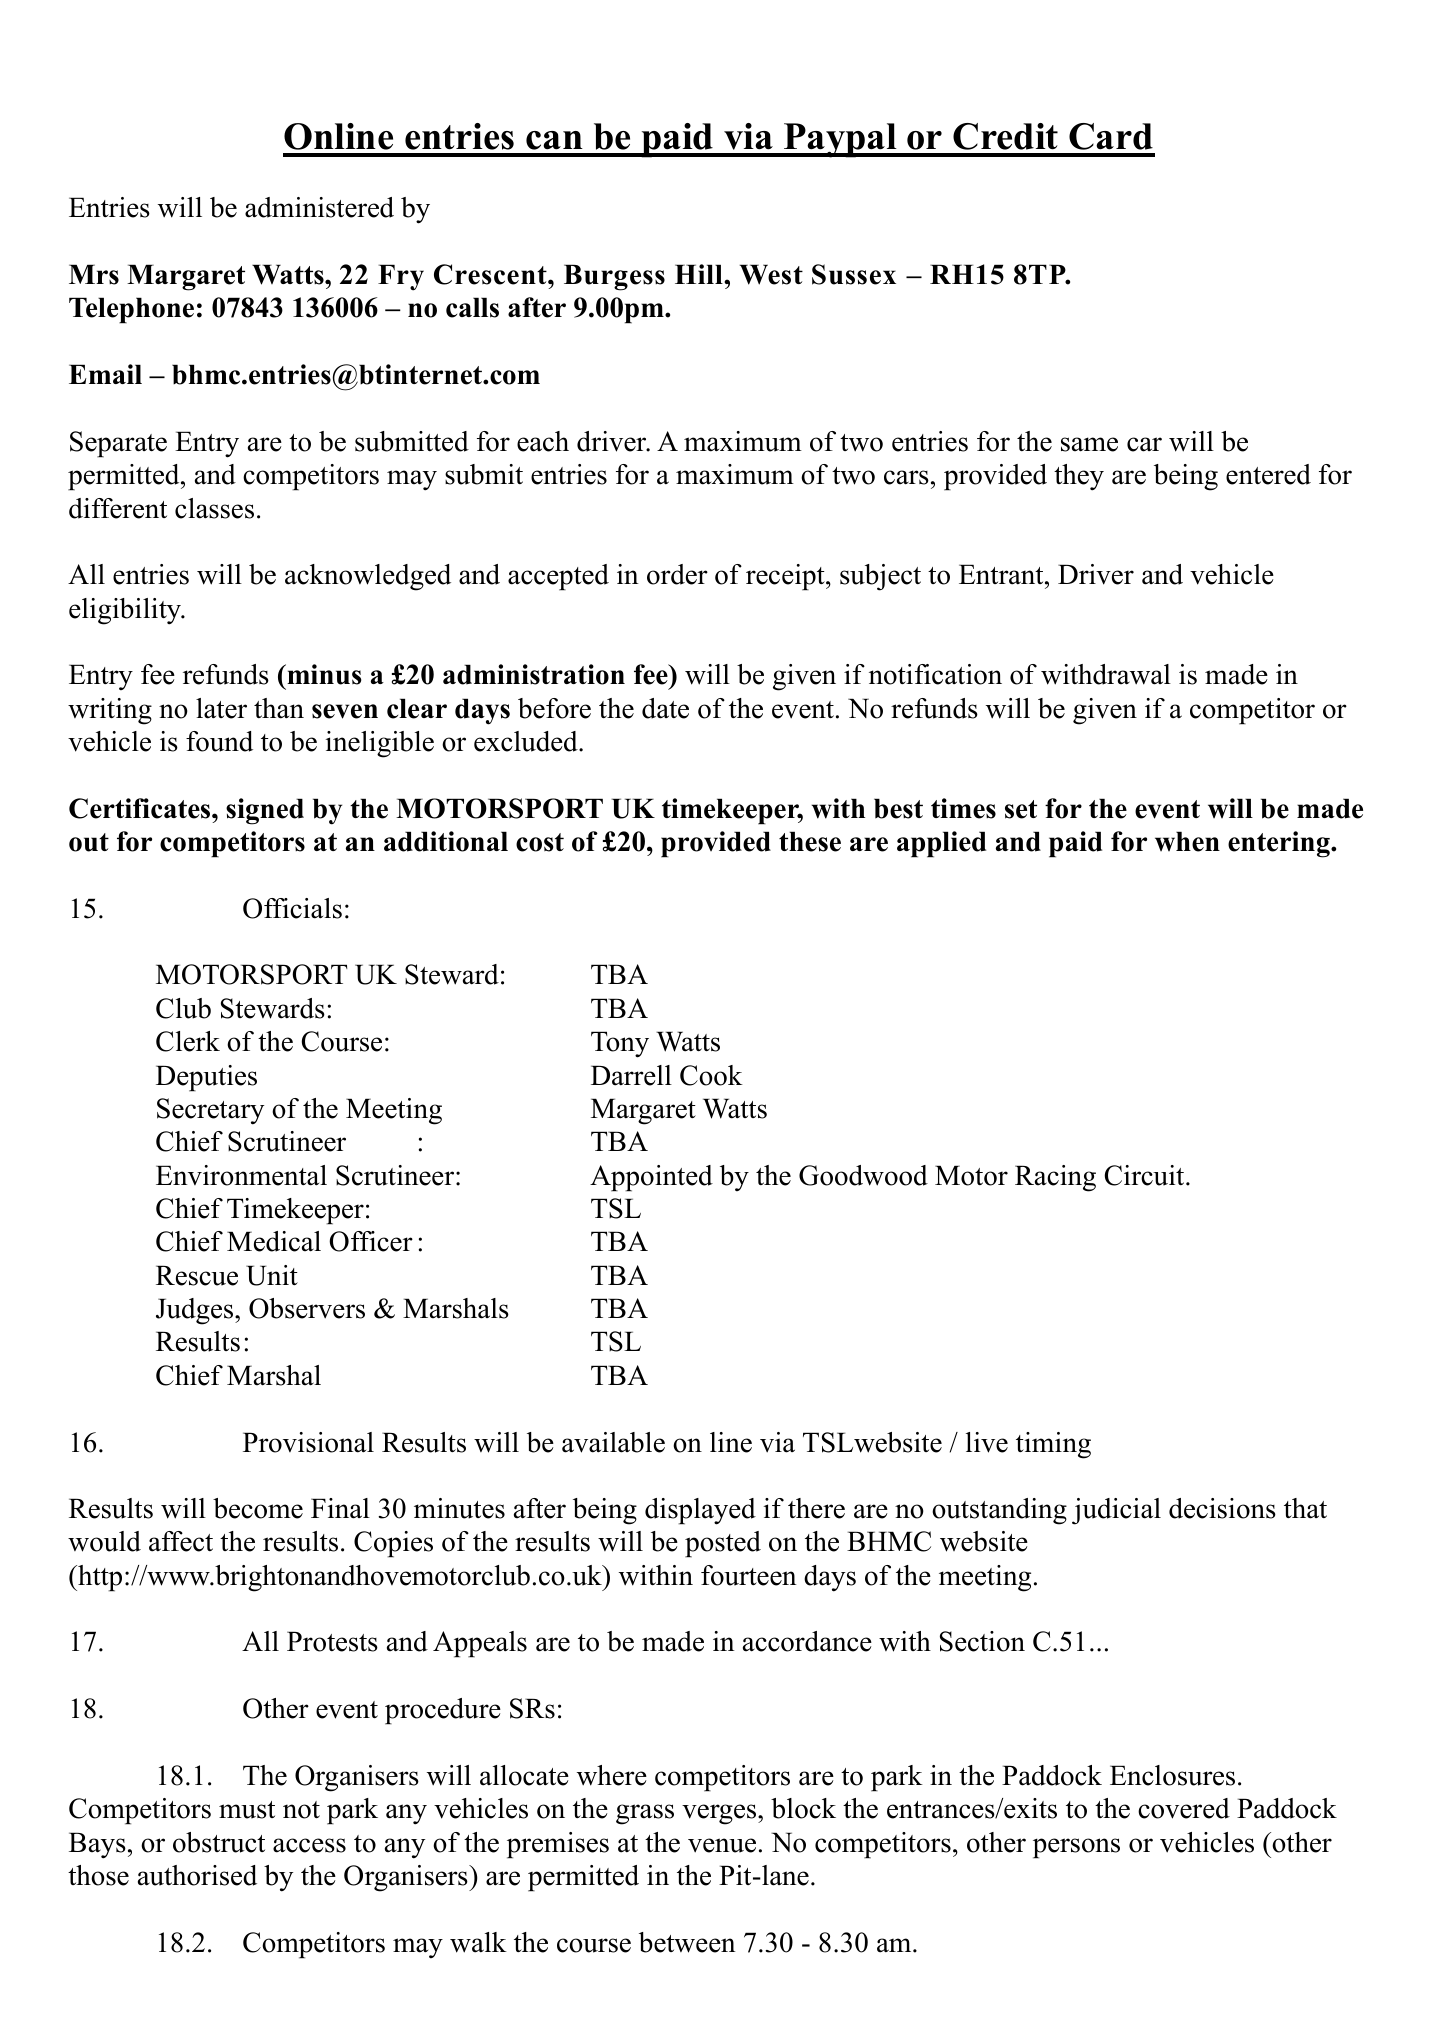 This image has height=2035, width=1438. Describe the element at coordinates (1111, 136) in the image. I see `Card` at that location.
